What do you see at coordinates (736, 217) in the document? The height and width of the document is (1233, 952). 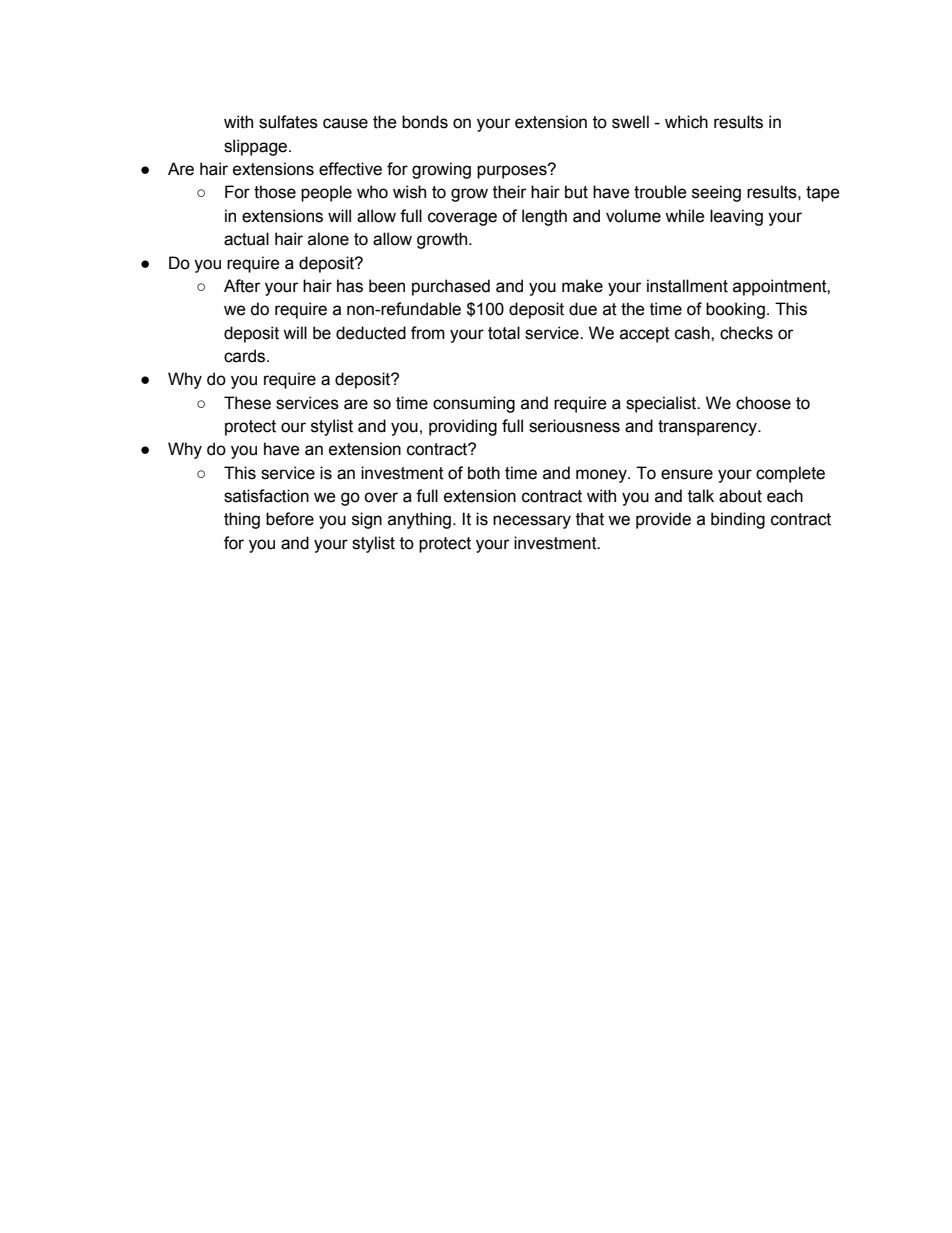 I see `leaving` at bounding box center [736, 217].
